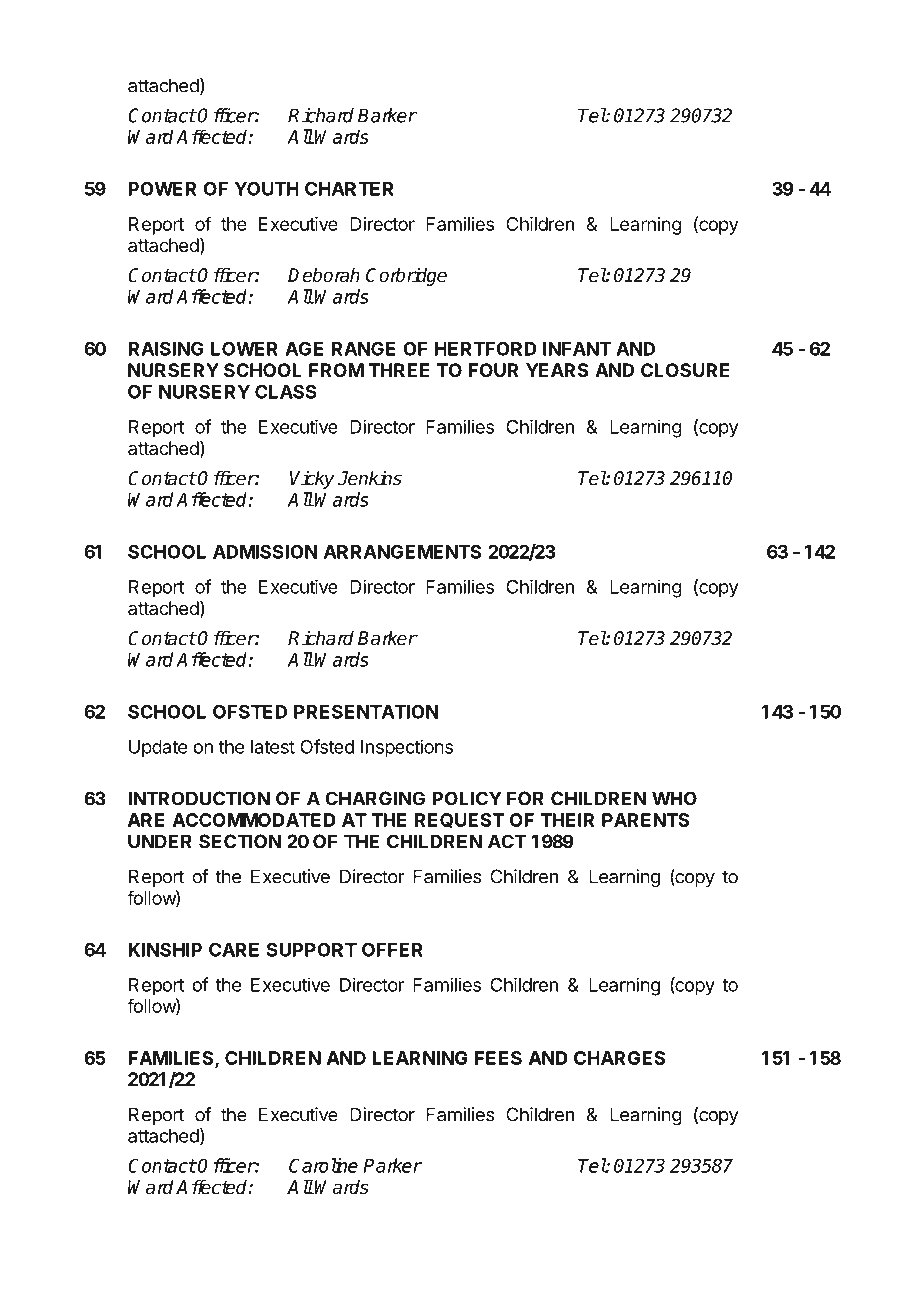  What do you see at coordinates (460, 820) in the page?
I see `REQUEST` at bounding box center [460, 820].
